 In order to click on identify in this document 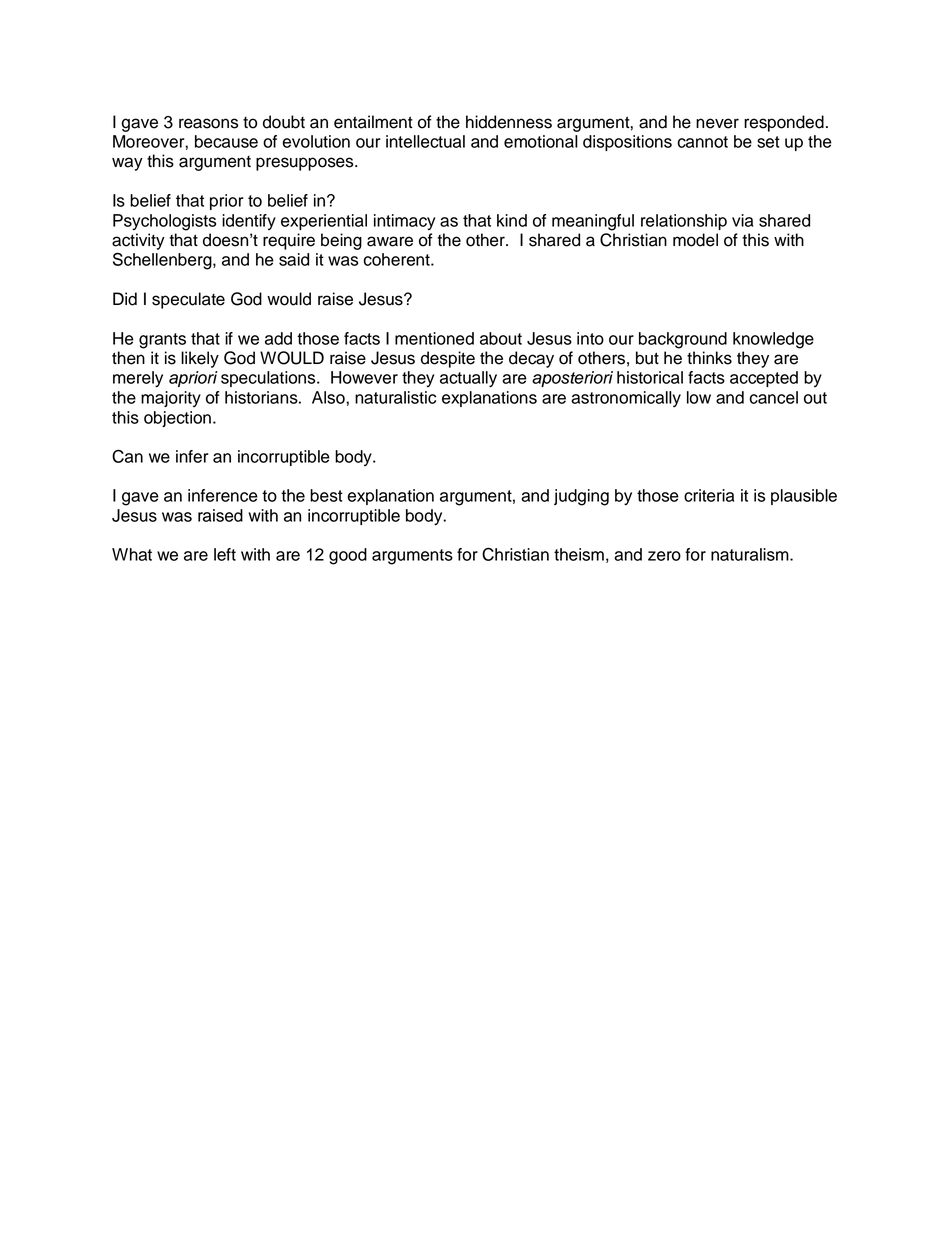, I will do `click(249, 222)`.
